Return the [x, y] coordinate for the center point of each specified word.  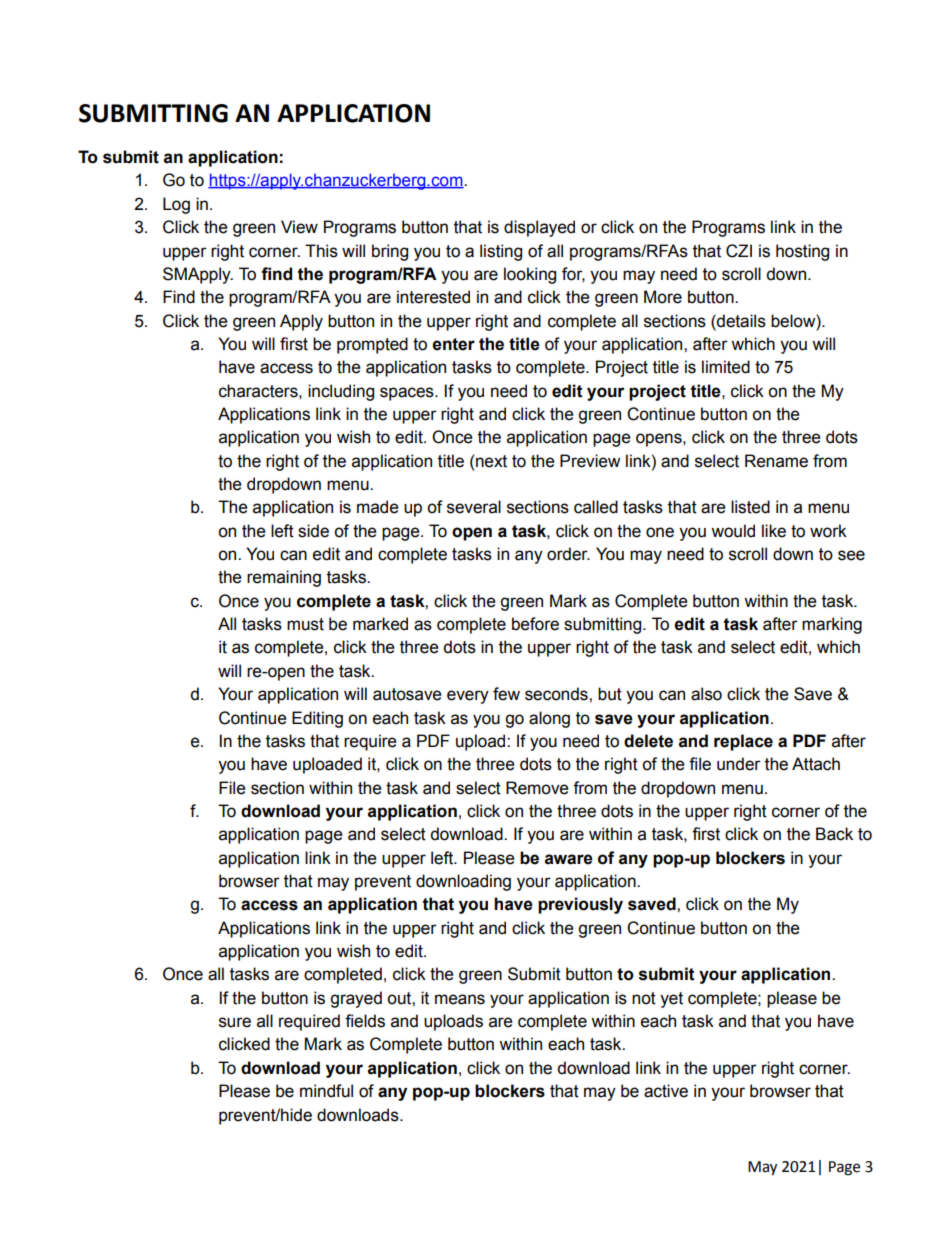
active [666, 1091]
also [706, 694]
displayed [539, 228]
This [321, 251]
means [460, 999]
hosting [802, 252]
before [535, 624]
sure [235, 1022]
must [305, 624]
